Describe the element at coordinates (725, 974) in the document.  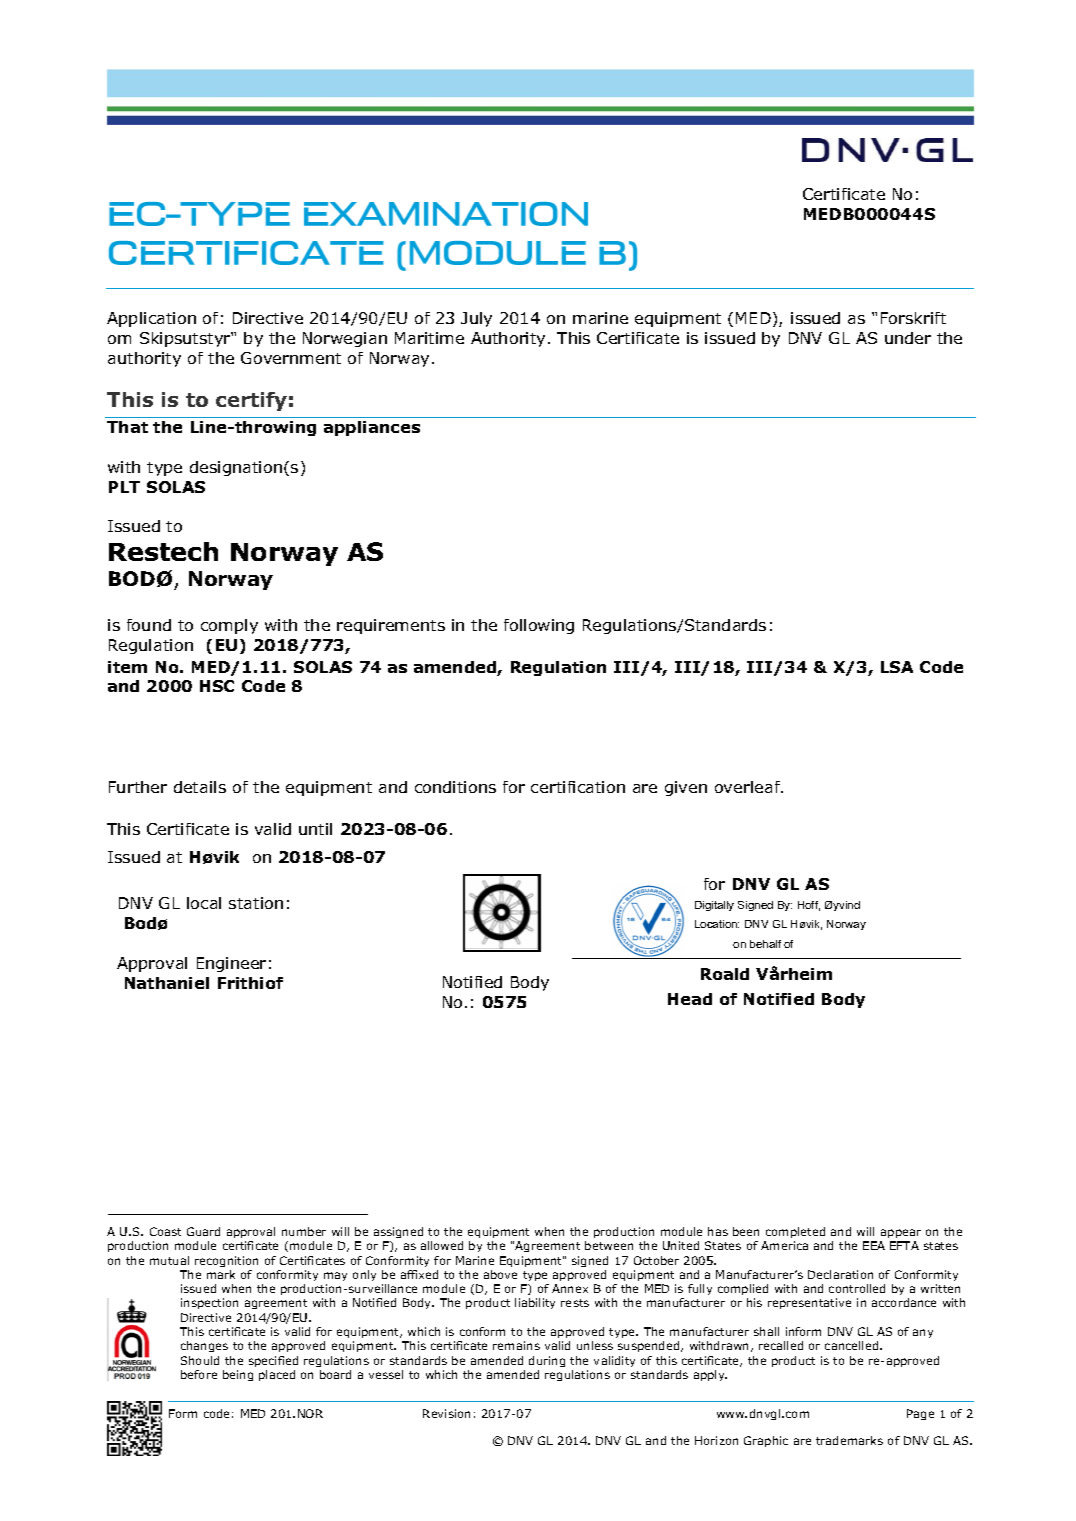
I see `Roald` at that location.
